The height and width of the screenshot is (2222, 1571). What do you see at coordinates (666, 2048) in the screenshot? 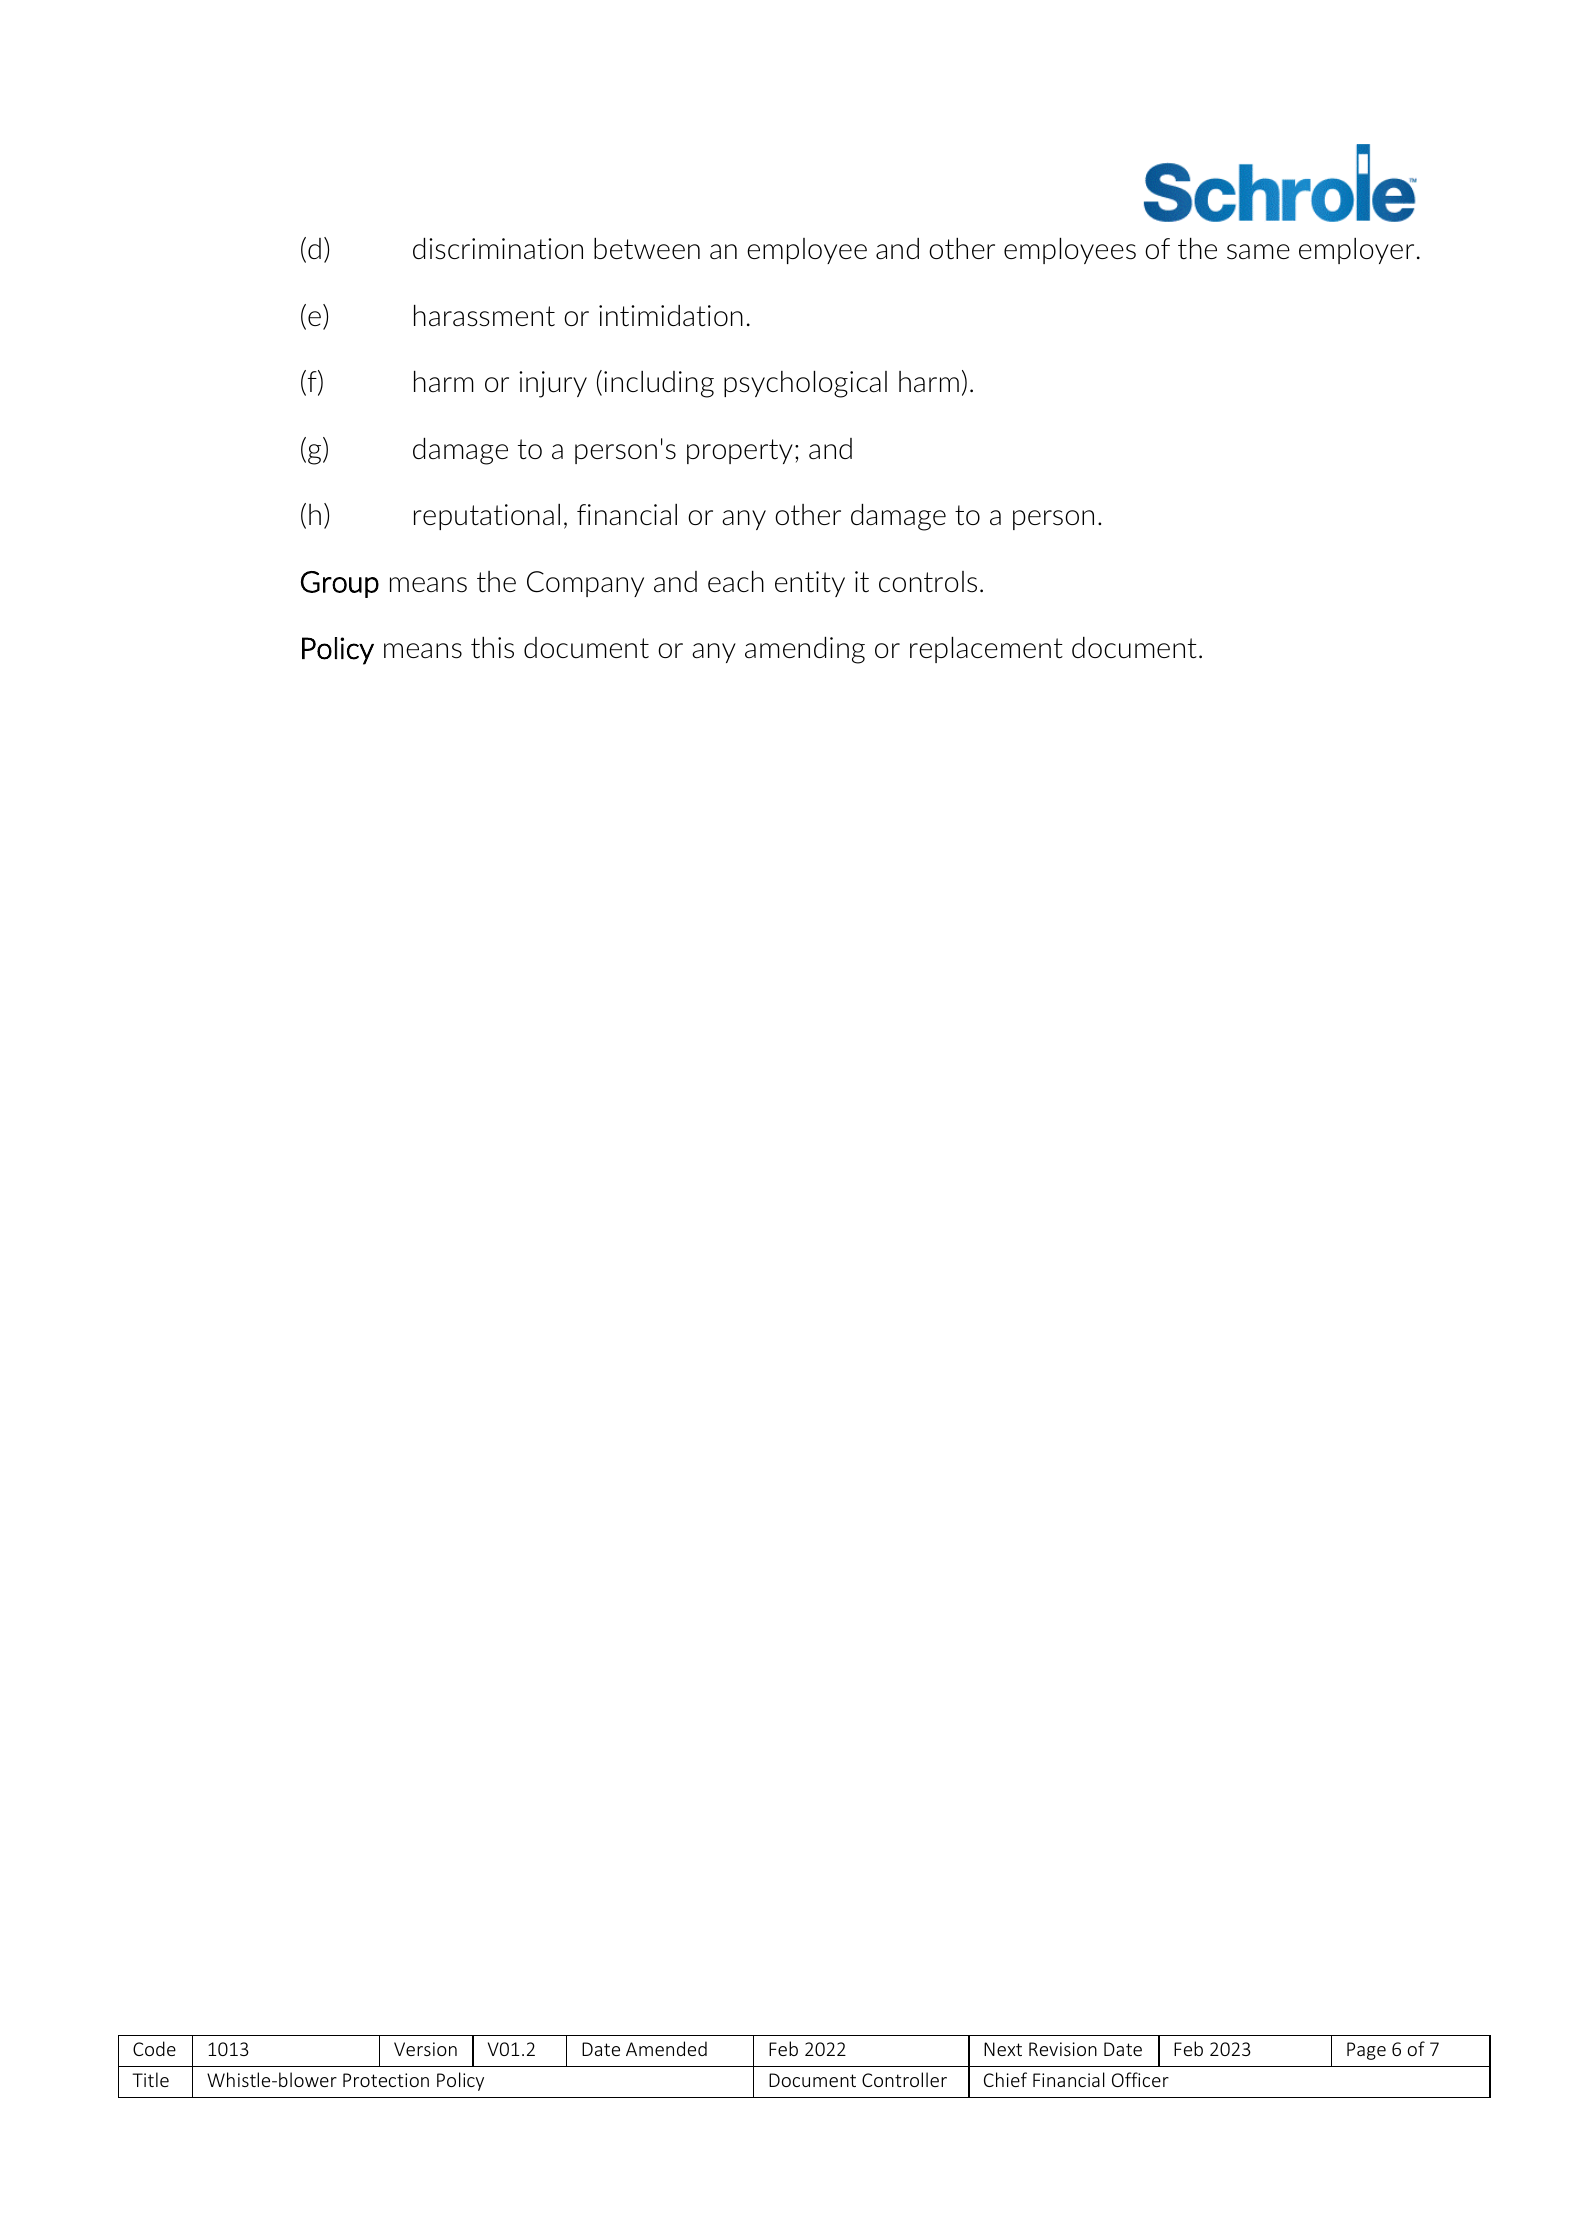
I see `Amended` at bounding box center [666, 2048].
